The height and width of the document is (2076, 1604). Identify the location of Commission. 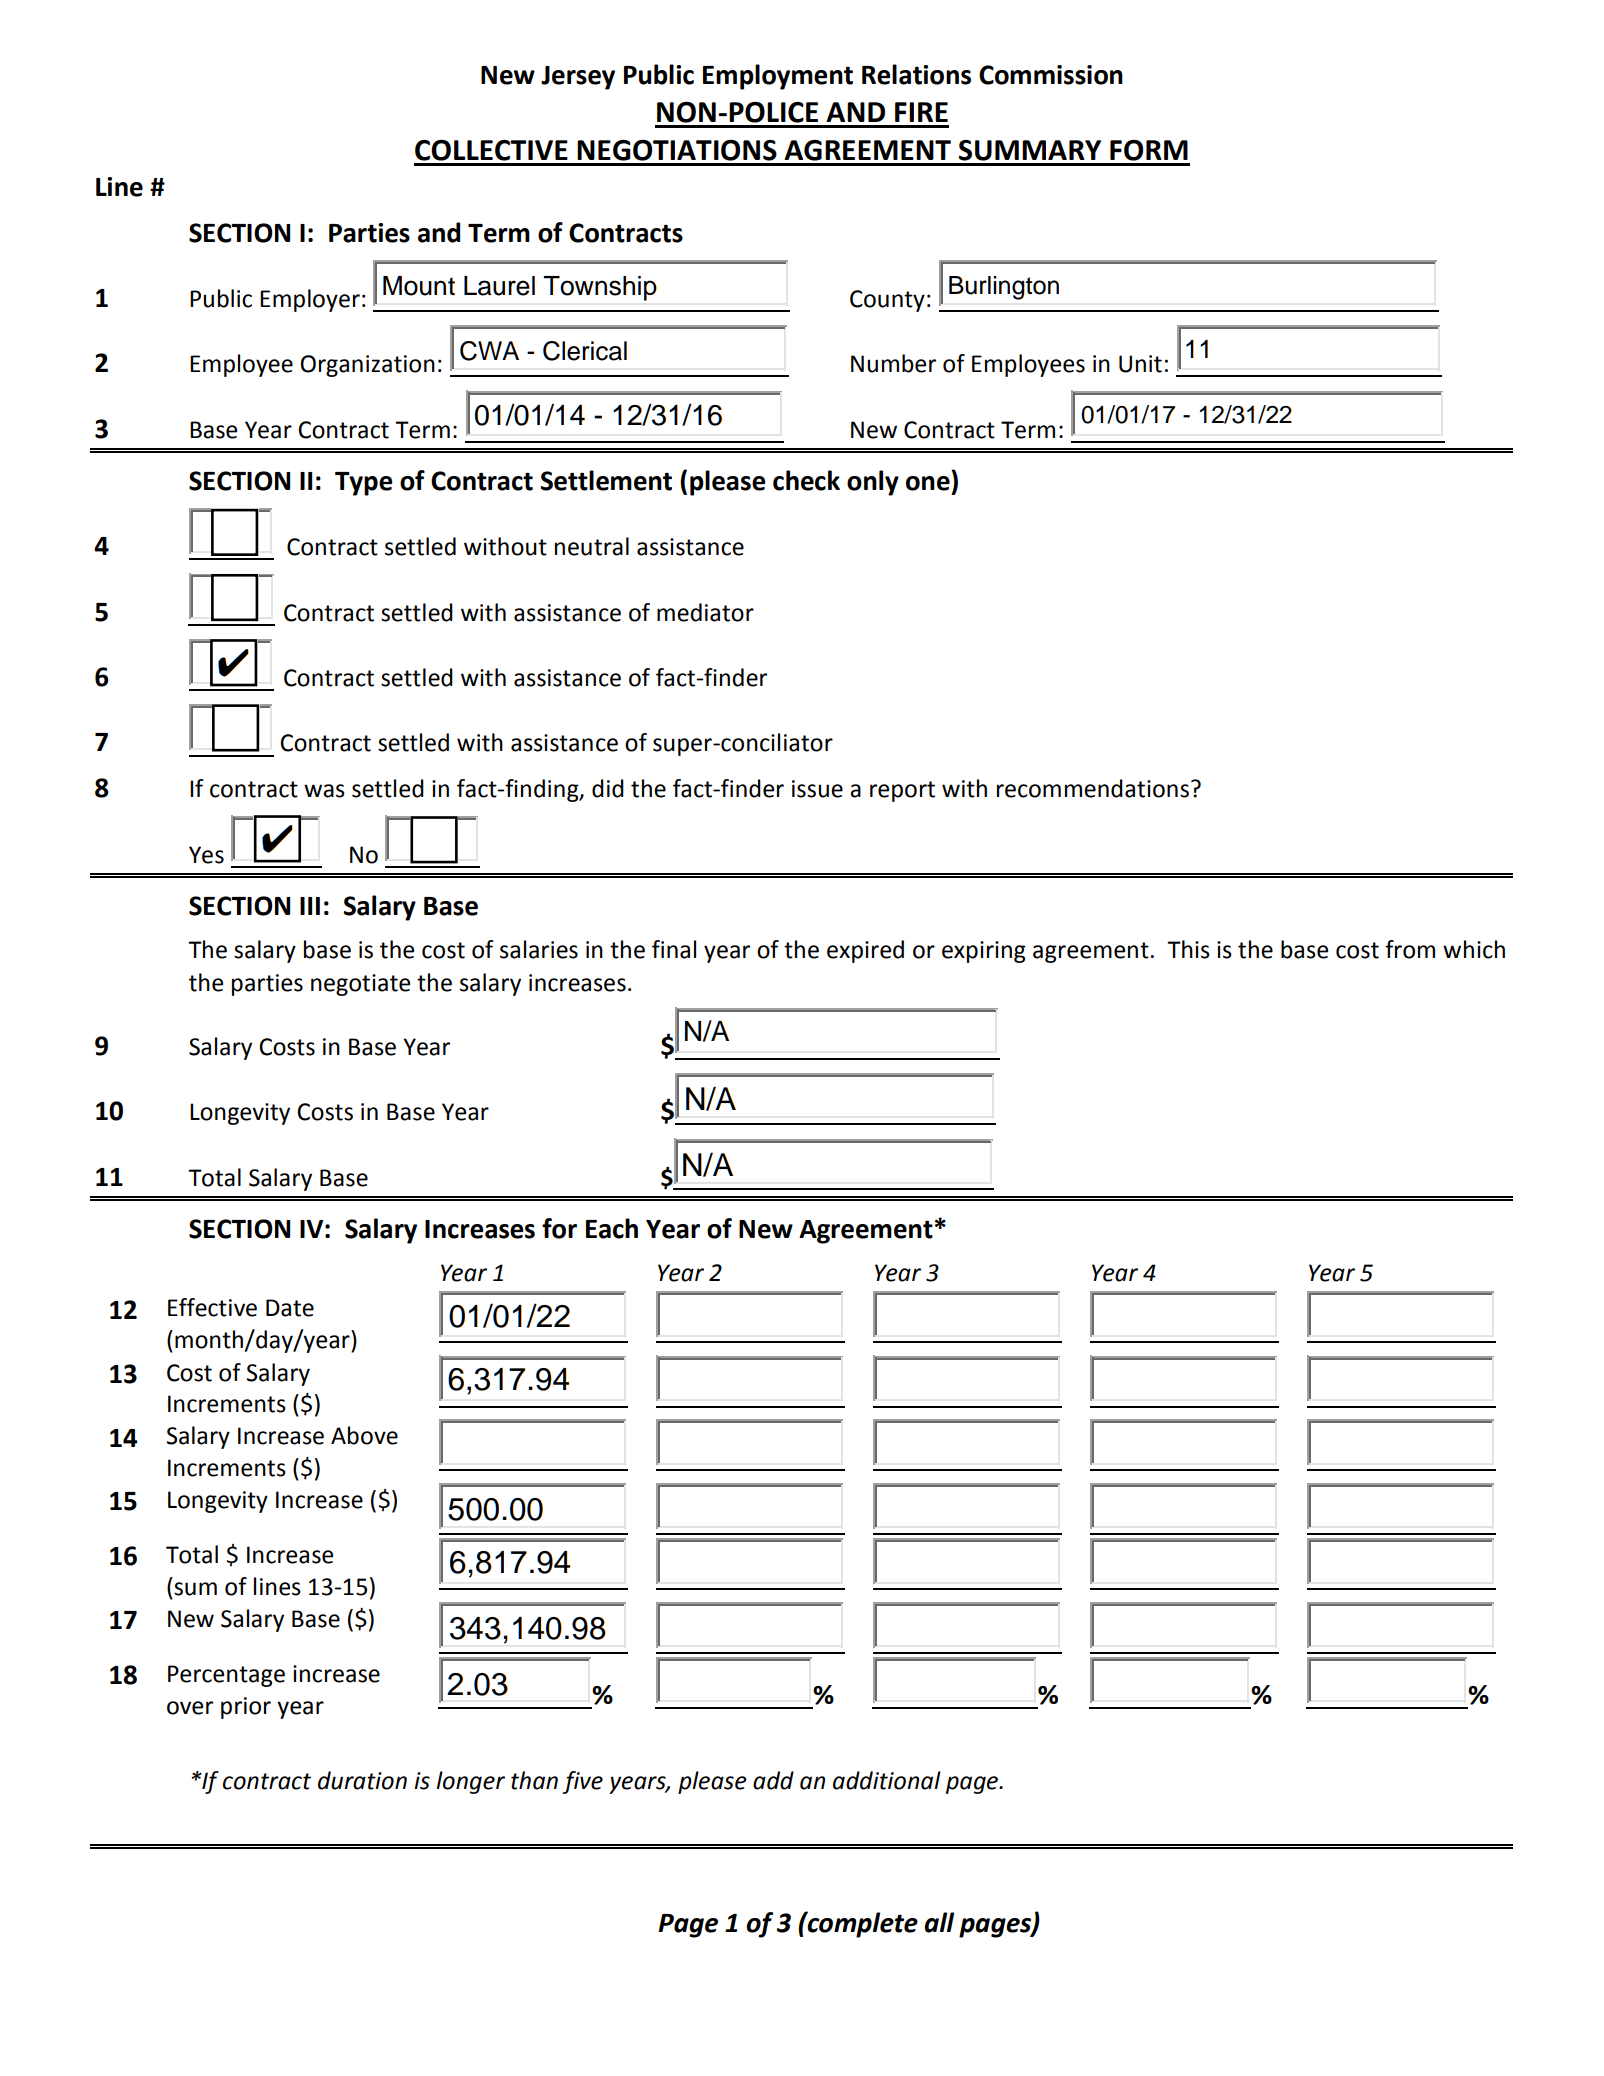
(1051, 75).
